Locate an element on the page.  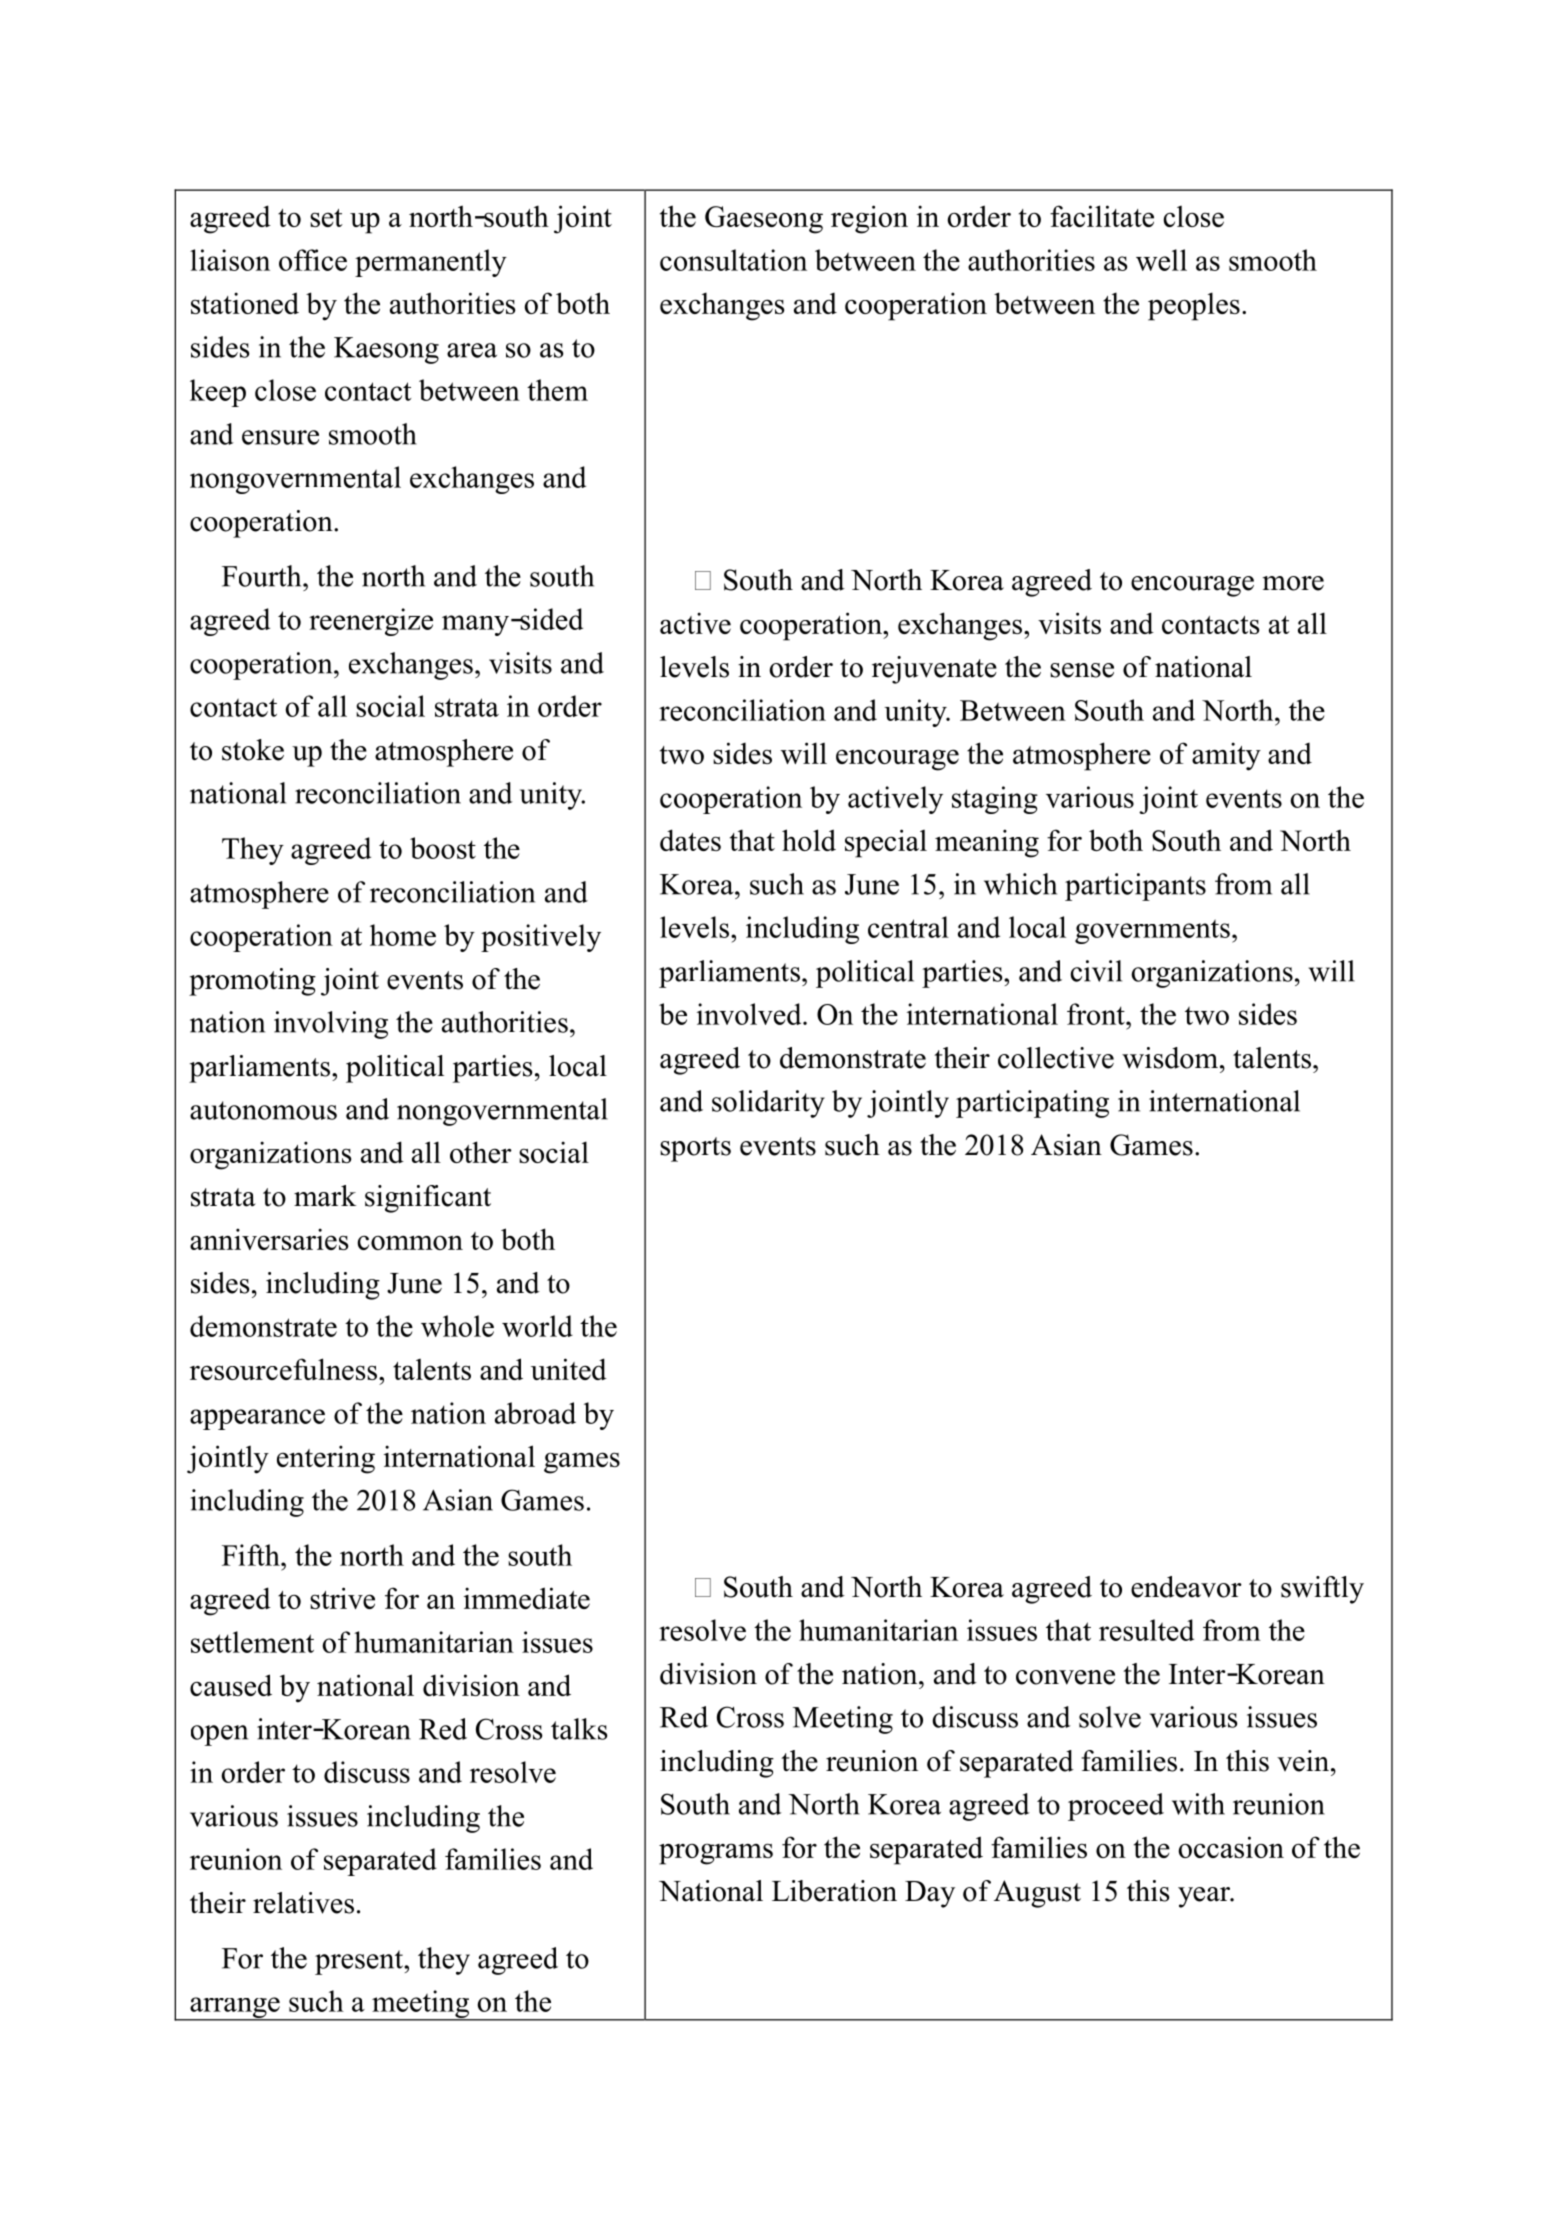
present is located at coordinates (360, 1962).
